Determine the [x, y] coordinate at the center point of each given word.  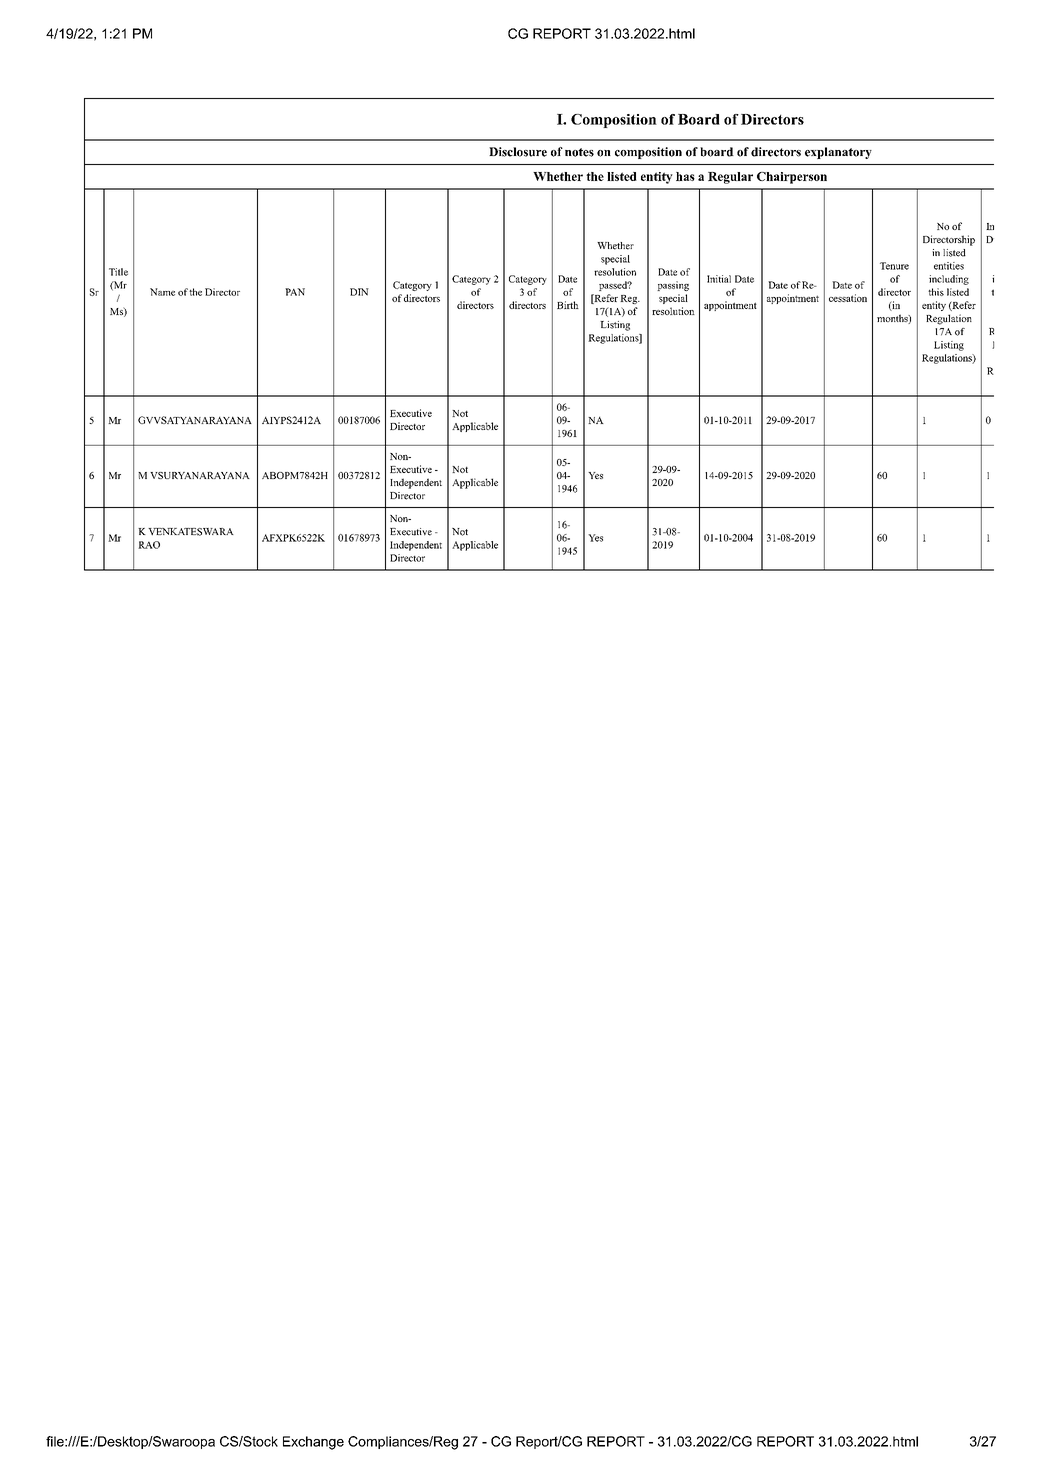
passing [673, 286]
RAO [149, 545]
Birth [568, 305]
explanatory [838, 153]
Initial [719, 279]
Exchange [313, 1443]
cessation [848, 298]
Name [162, 292]
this [936, 292]
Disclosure [518, 152]
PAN [295, 292]
